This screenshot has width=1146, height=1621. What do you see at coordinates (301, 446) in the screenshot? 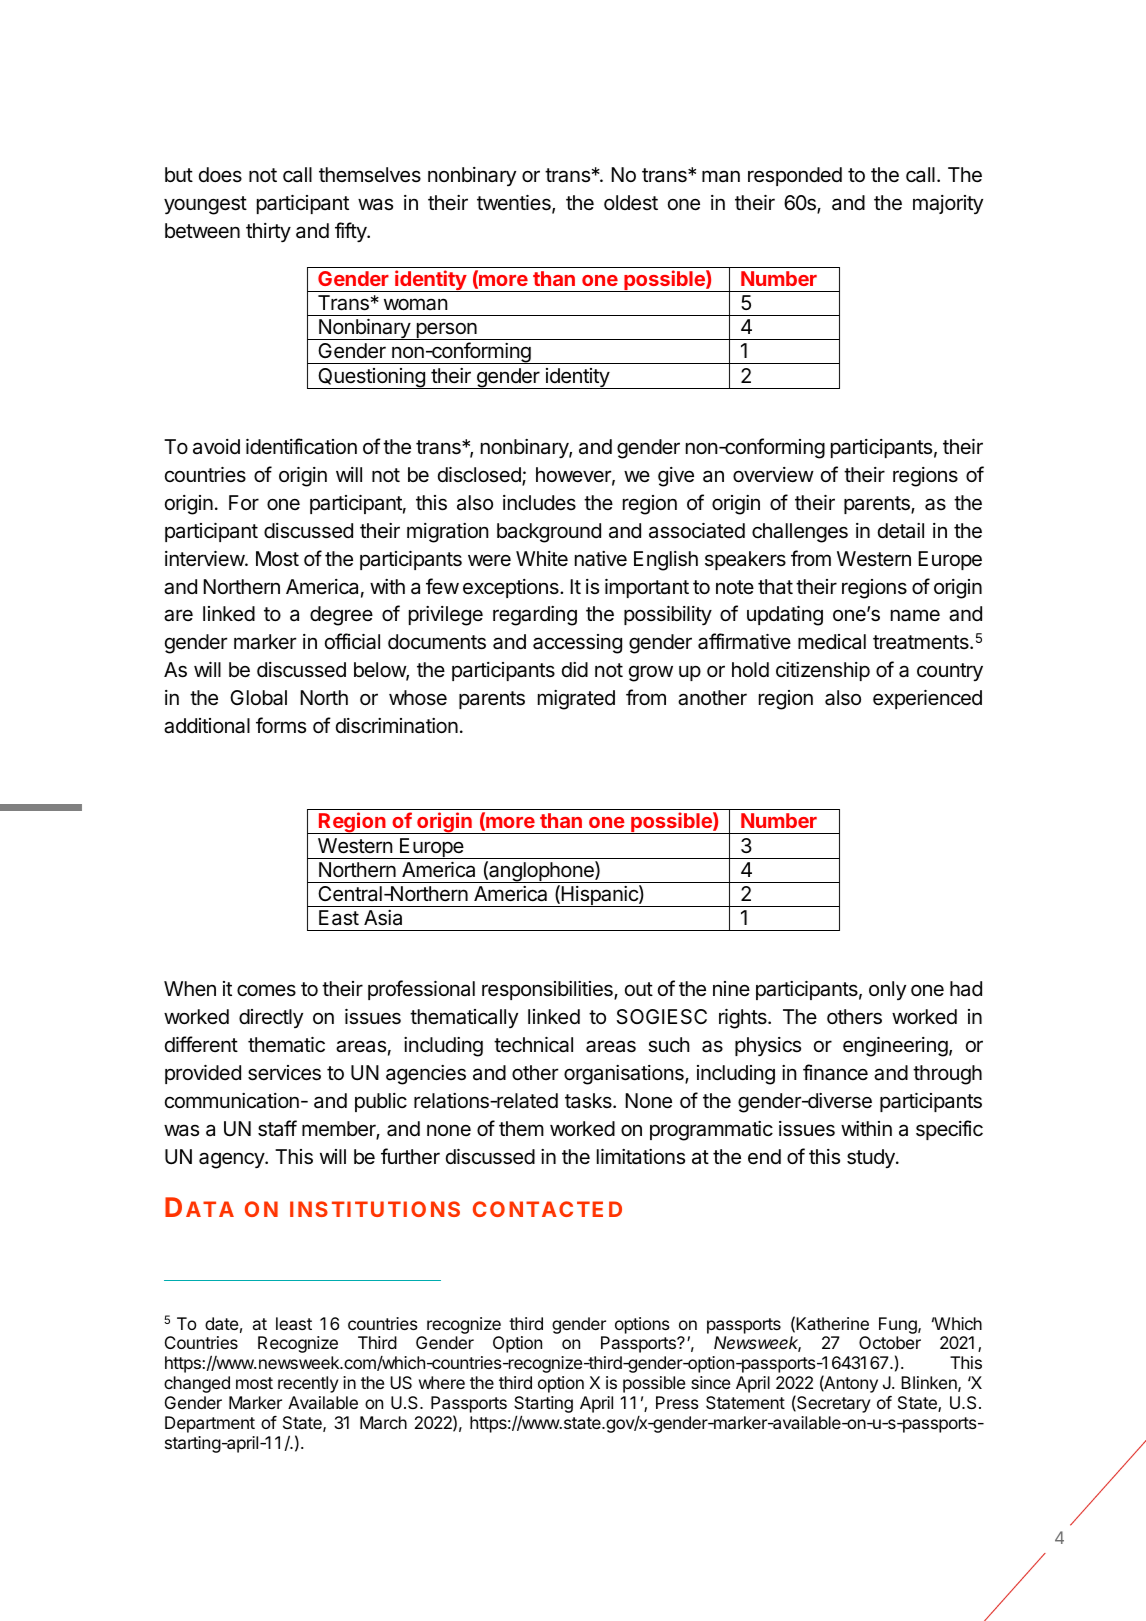
I see `identification` at bounding box center [301, 446].
